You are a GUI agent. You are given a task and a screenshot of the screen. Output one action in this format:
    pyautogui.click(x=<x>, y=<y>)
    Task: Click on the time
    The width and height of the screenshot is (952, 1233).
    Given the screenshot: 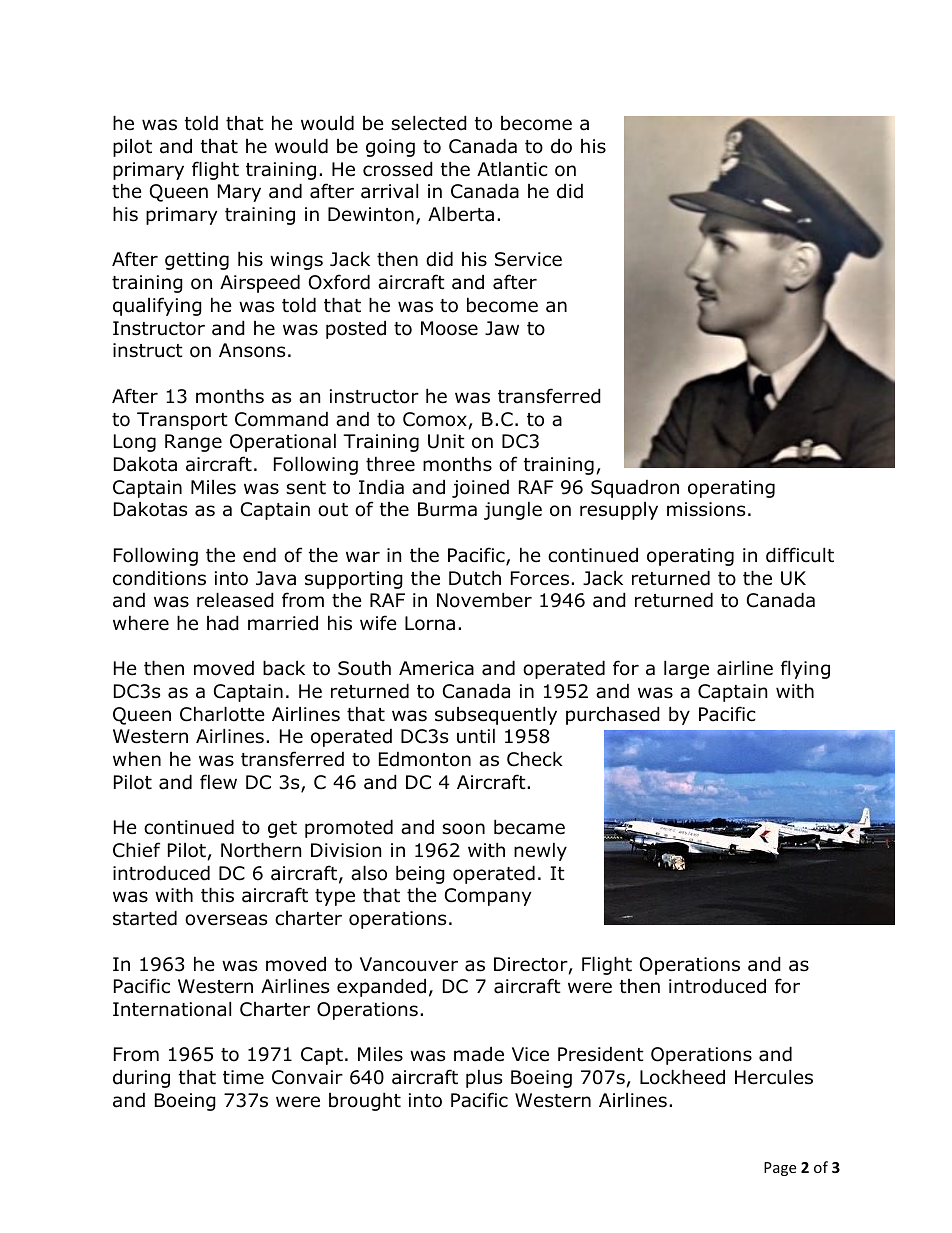 What is the action you would take?
    pyautogui.click(x=243, y=1077)
